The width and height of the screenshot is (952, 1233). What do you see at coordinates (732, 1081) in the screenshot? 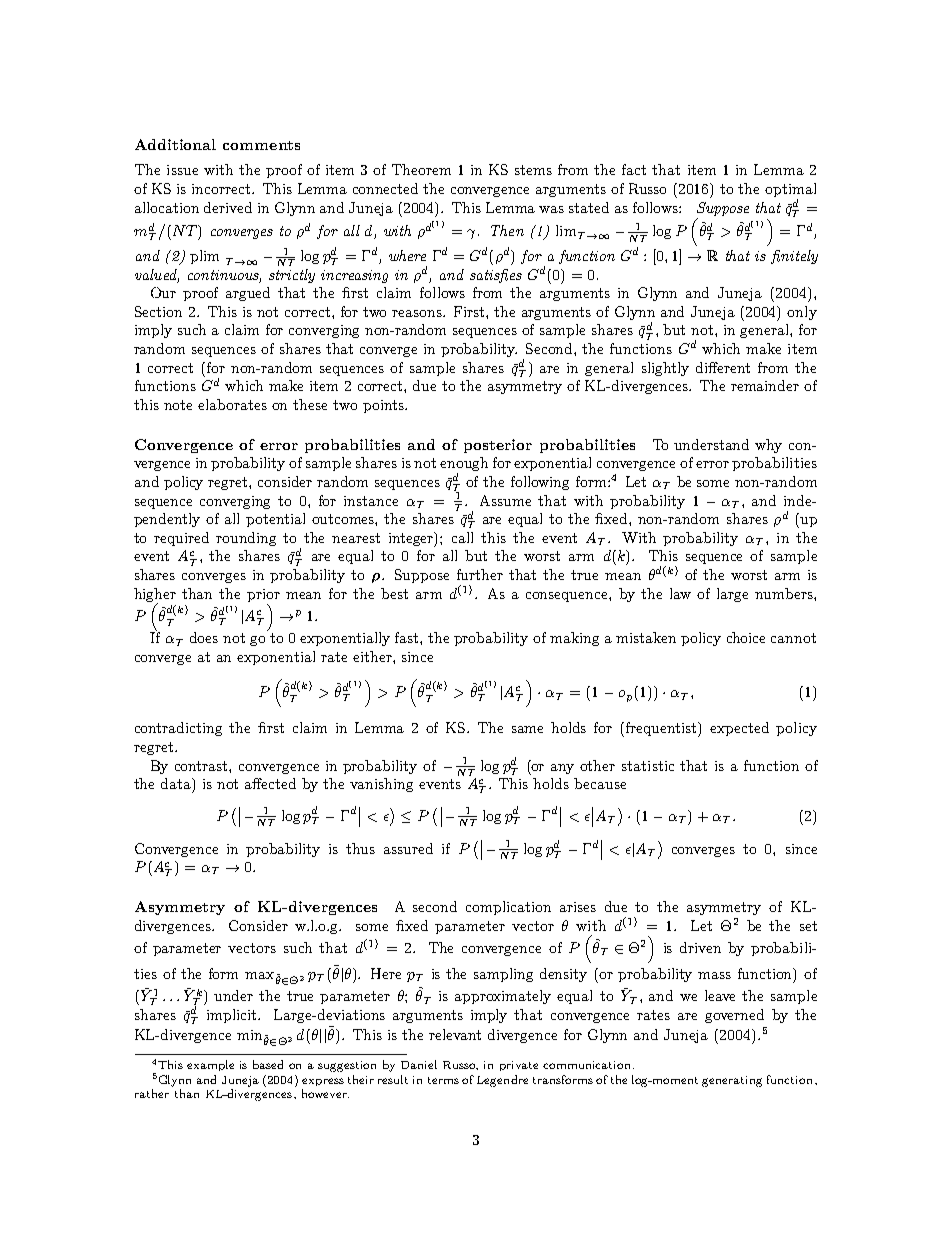
I see `generating` at bounding box center [732, 1081].
